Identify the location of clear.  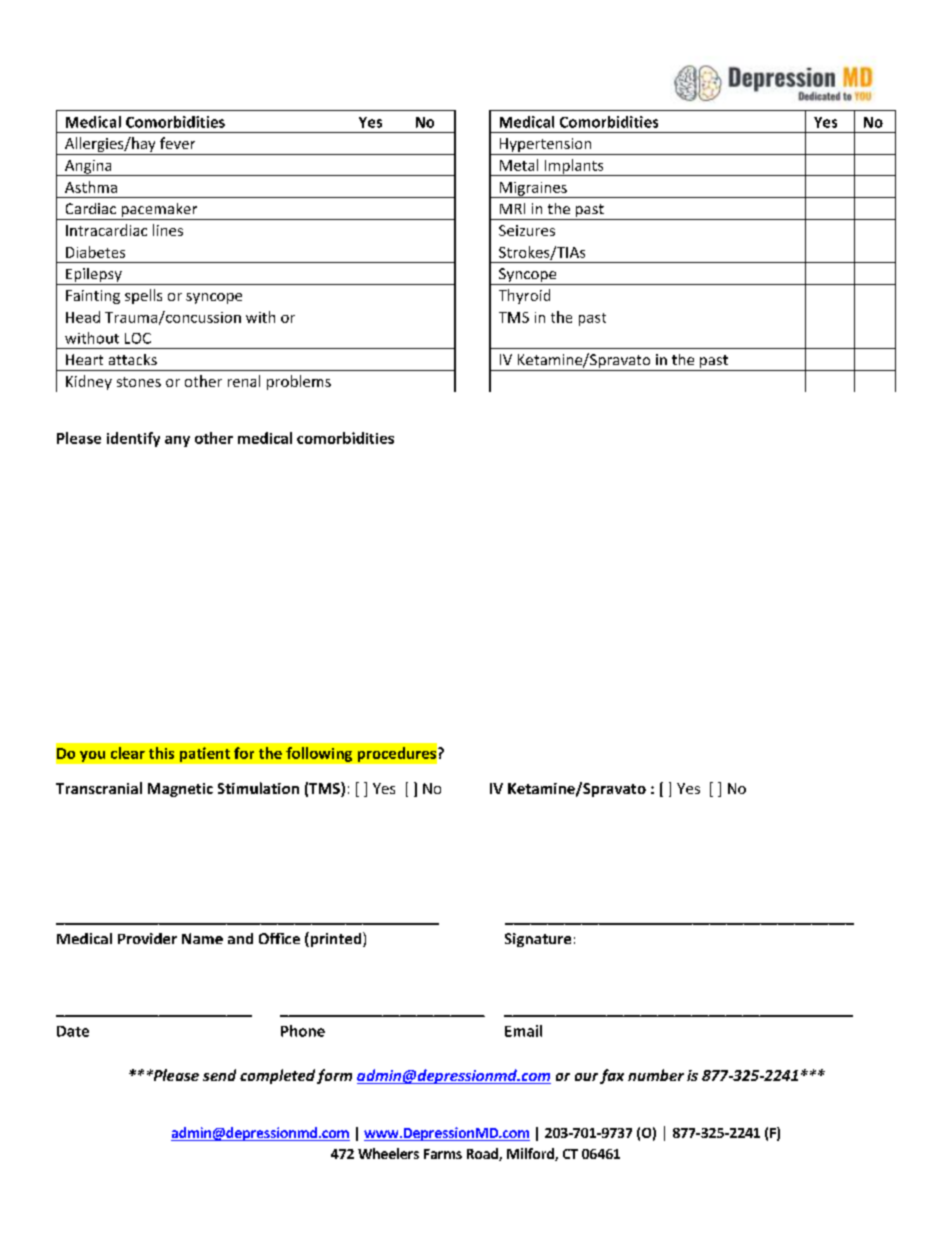
(128, 753).
